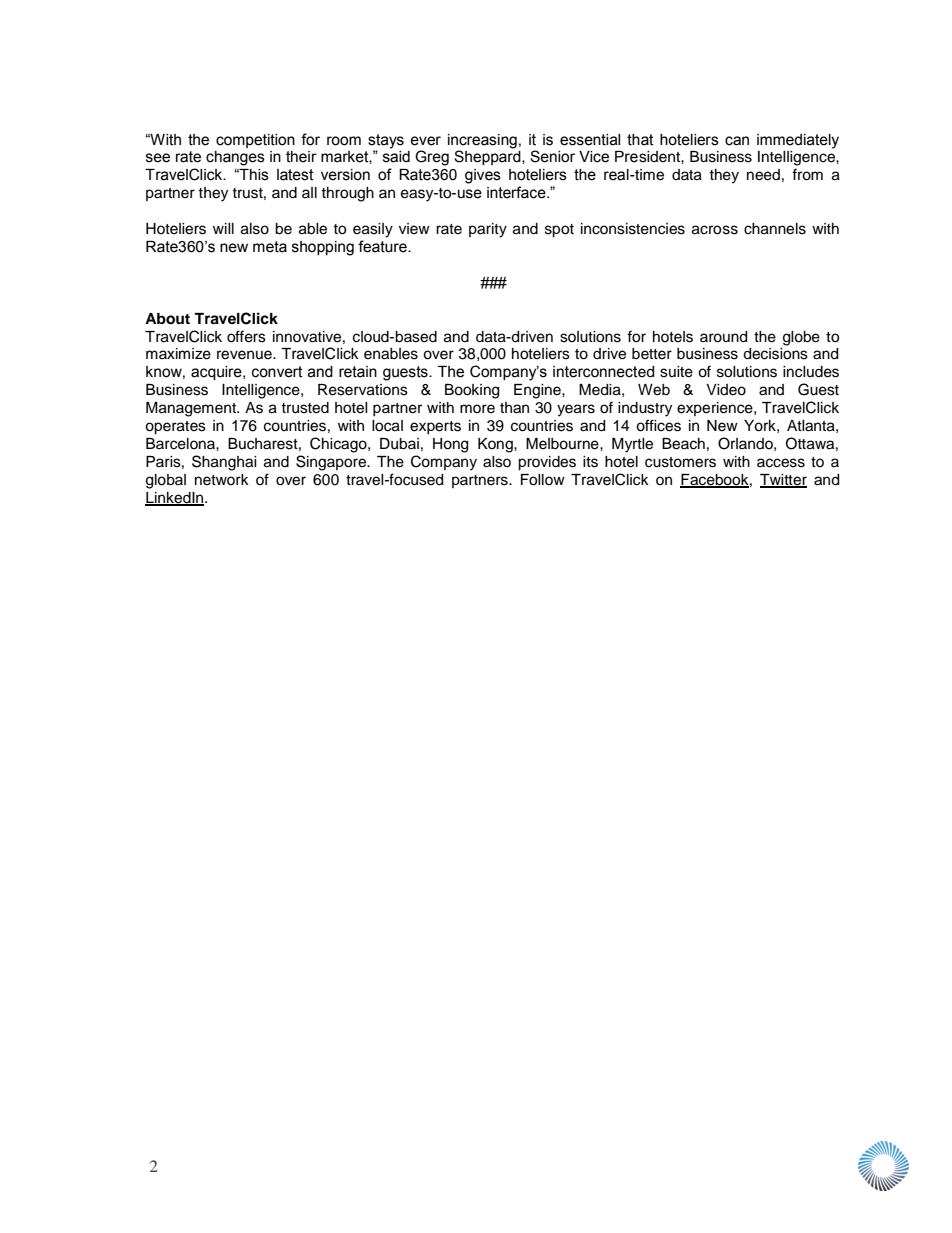 This screenshot has height=1233, width=952. What do you see at coordinates (488, 156) in the screenshot?
I see `Sheppard` at bounding box center [488, 156].
